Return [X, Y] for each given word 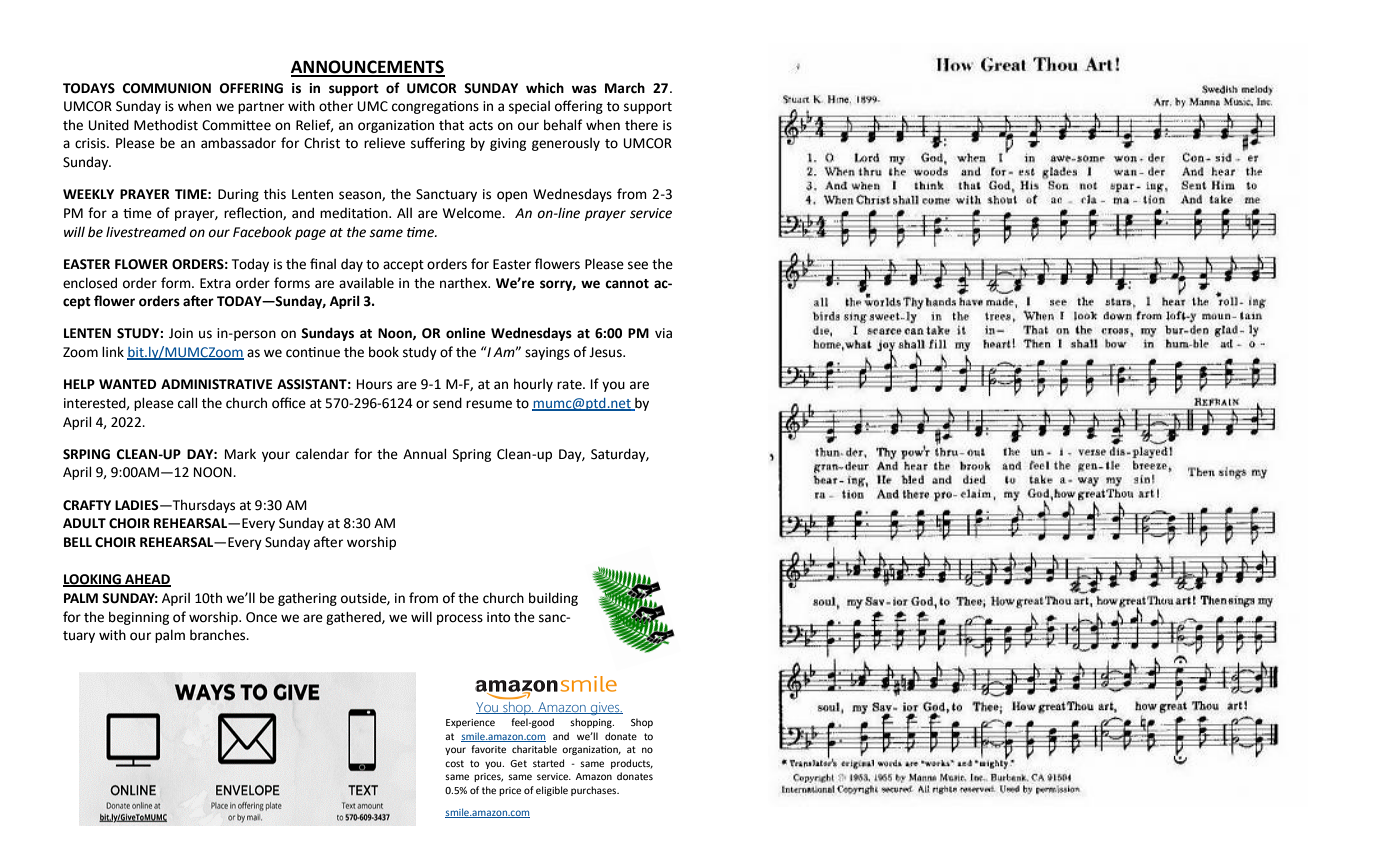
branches [219, 635]
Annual [424, 454]
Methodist [166, 125]
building [553, 599]
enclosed [90, 283]
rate [570, 385]
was [584, 89]
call [187, 403]
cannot [627, 284]
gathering [307, 599]
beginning [139, 618]
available [366, 283]
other [336, 106]
